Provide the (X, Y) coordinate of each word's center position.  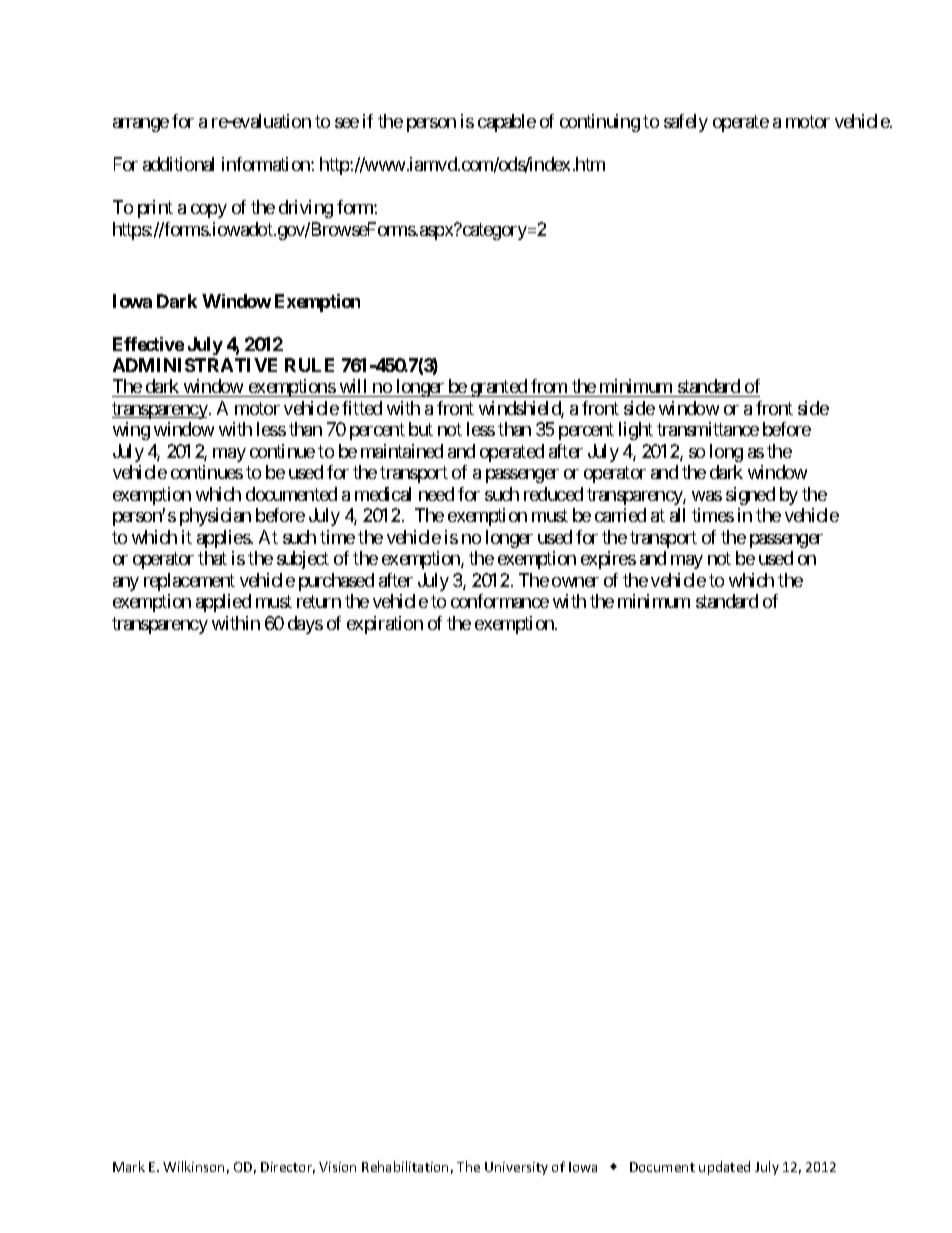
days (305, 625)
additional (178, 164)
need (436, 494)
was (707, 496)
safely (686, 123)
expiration (385, 625)
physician (215, 517)
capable (507, 123)
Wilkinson (193, 1166)
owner (575, 582)
